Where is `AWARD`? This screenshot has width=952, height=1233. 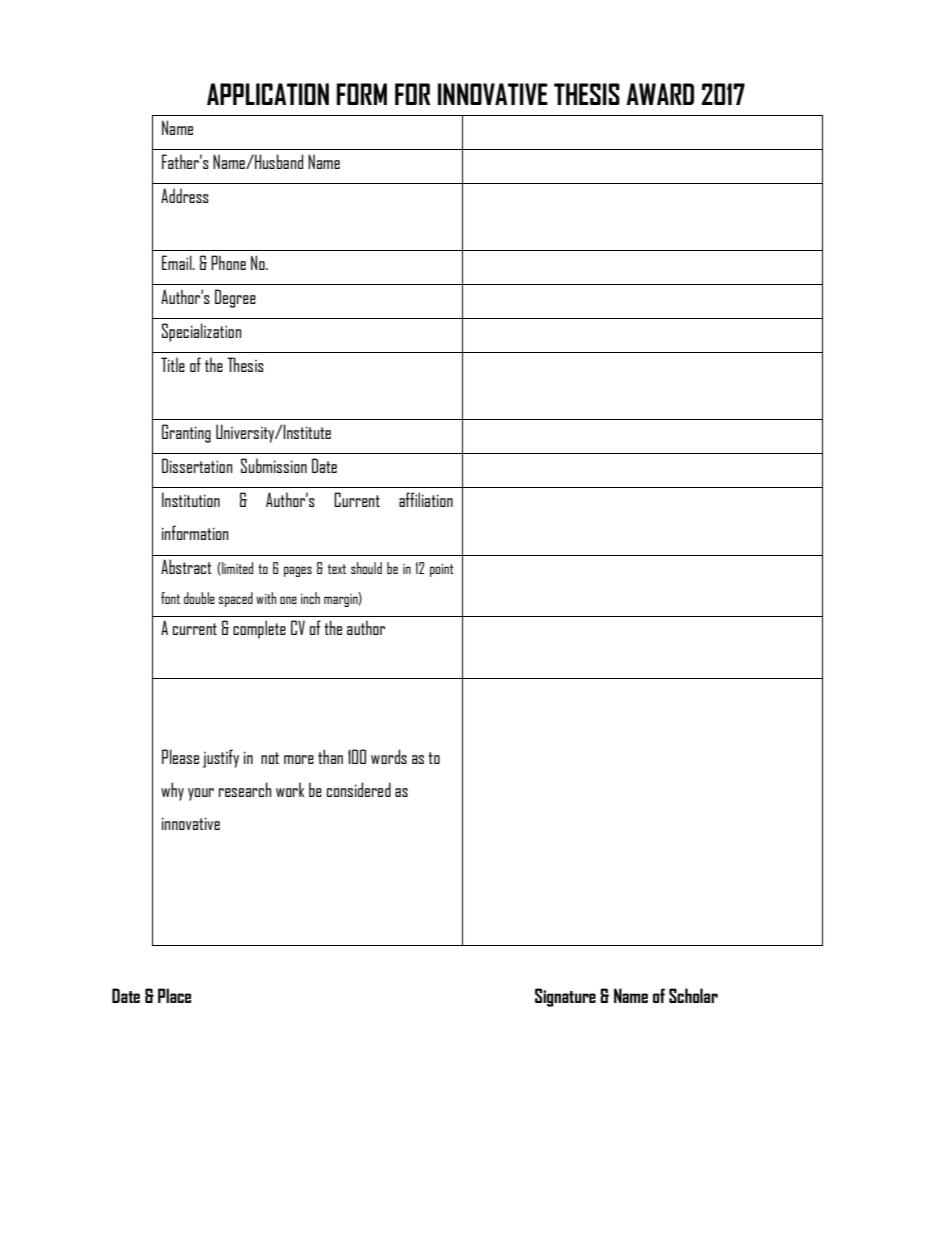 AWARD is located at coordinates (660, 94).
